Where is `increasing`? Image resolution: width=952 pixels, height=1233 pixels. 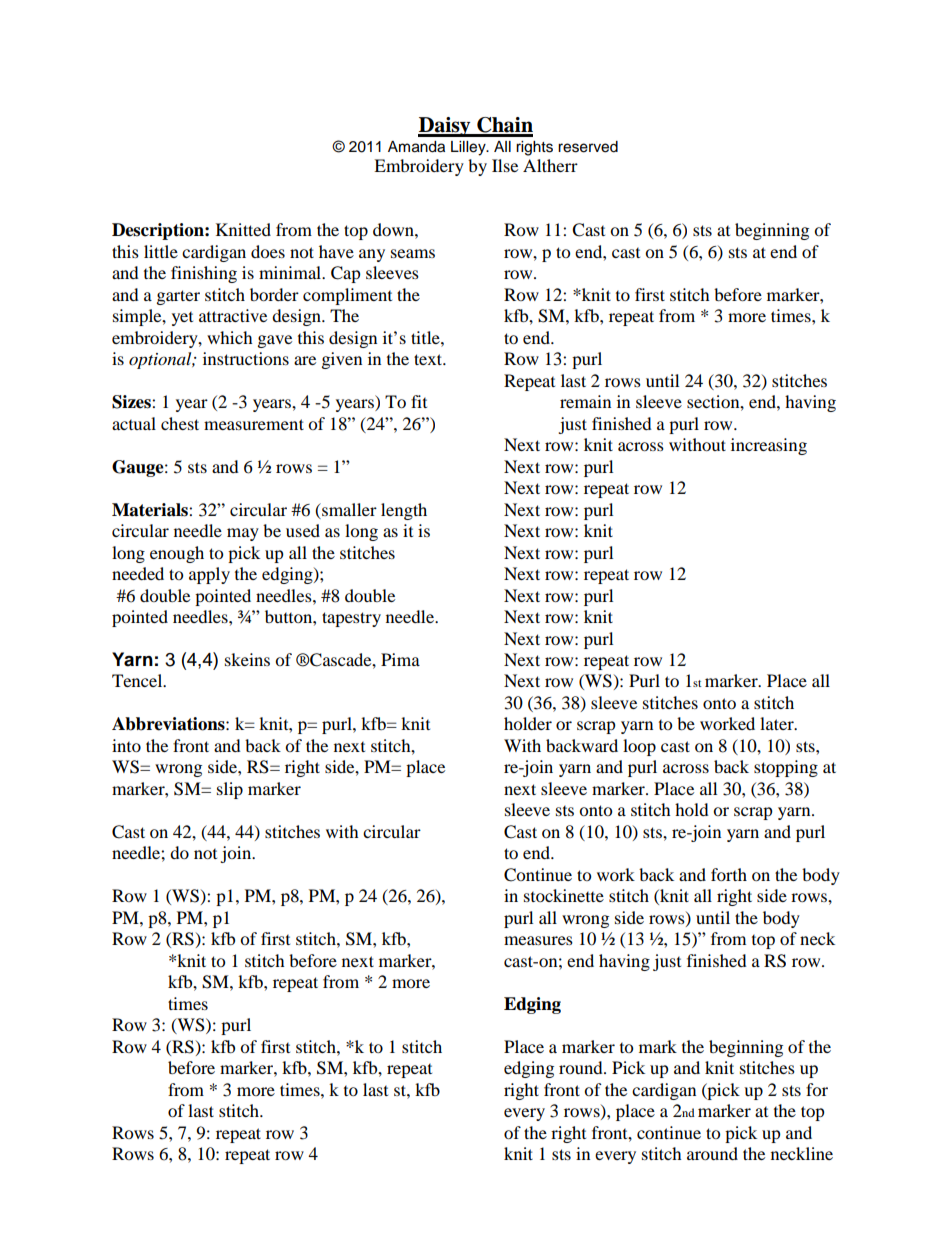 increasing is located at coordinates (769, 446).
